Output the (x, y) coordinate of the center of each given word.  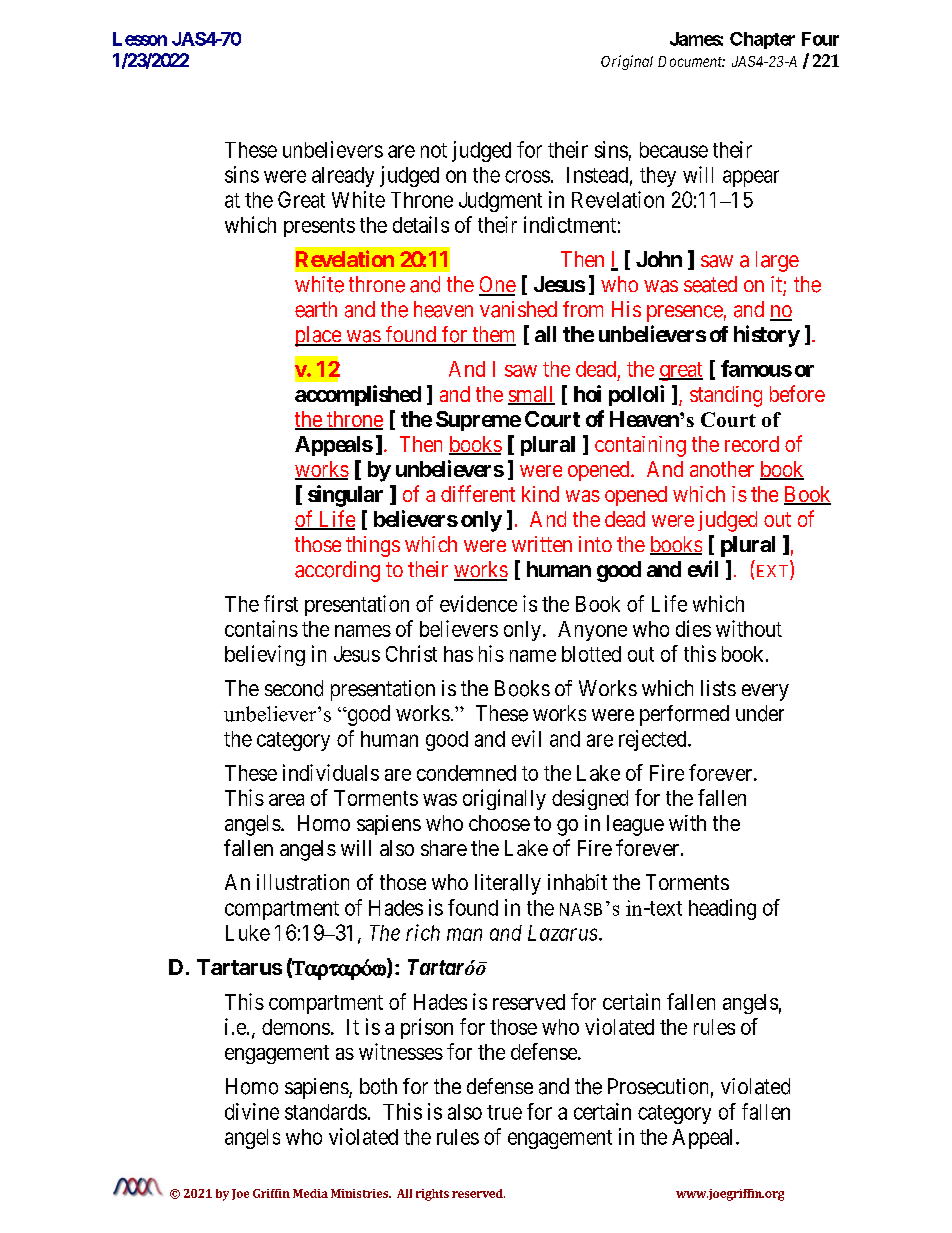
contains (261, 628)
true (504, 1112)
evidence (478, 603)
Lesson (140, 39)
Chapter (762, 40)
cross (527, 176)
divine (252, 1111)
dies (693, 628)
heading (722, 909)
